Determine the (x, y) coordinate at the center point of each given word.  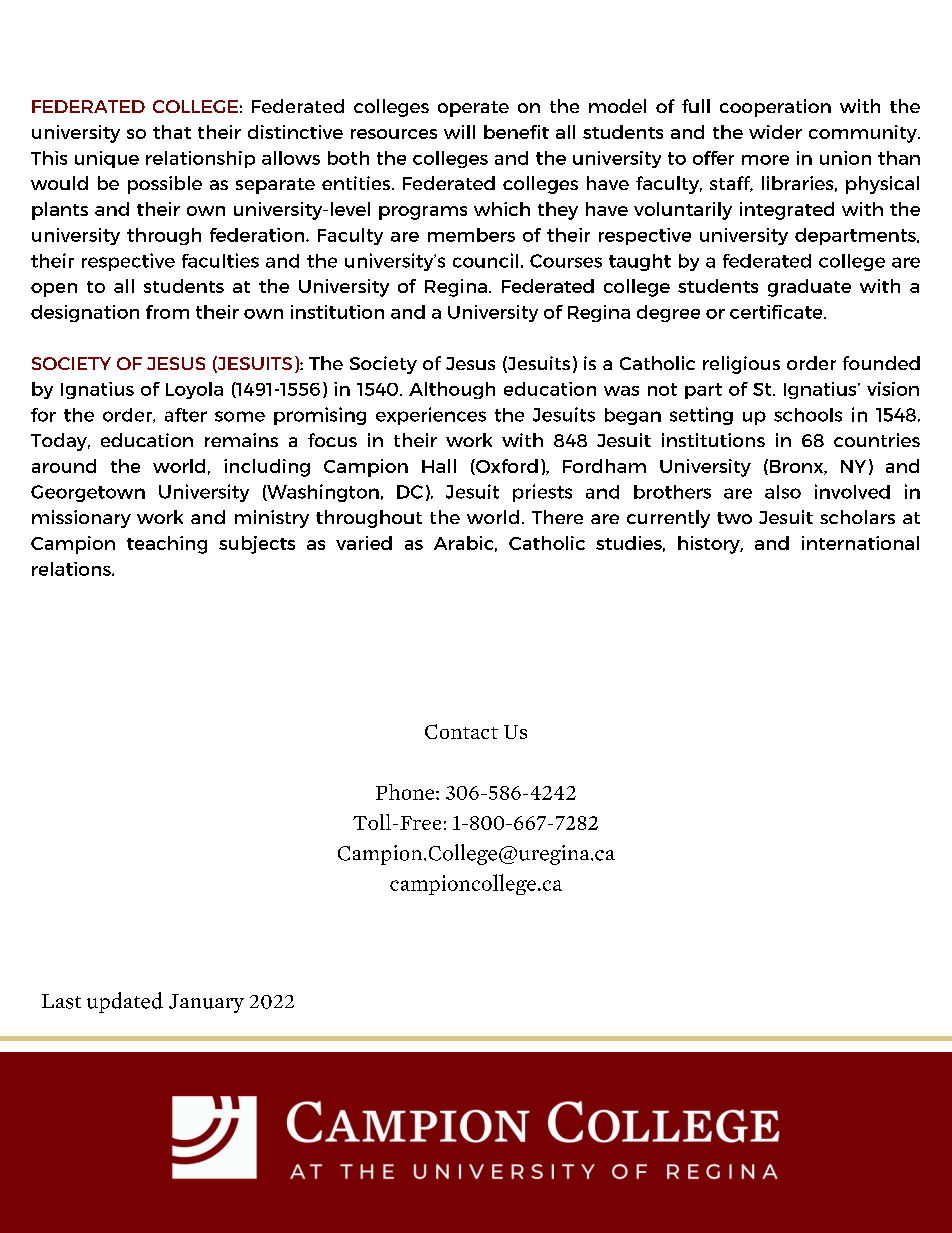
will (459, 132)
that (172, 132)
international (860, 543)
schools (808, 415)
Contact (461, 731)
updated (125, 1002)
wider (775, 132)
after (186, 415)
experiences (431, 416)
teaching (167, 545)
